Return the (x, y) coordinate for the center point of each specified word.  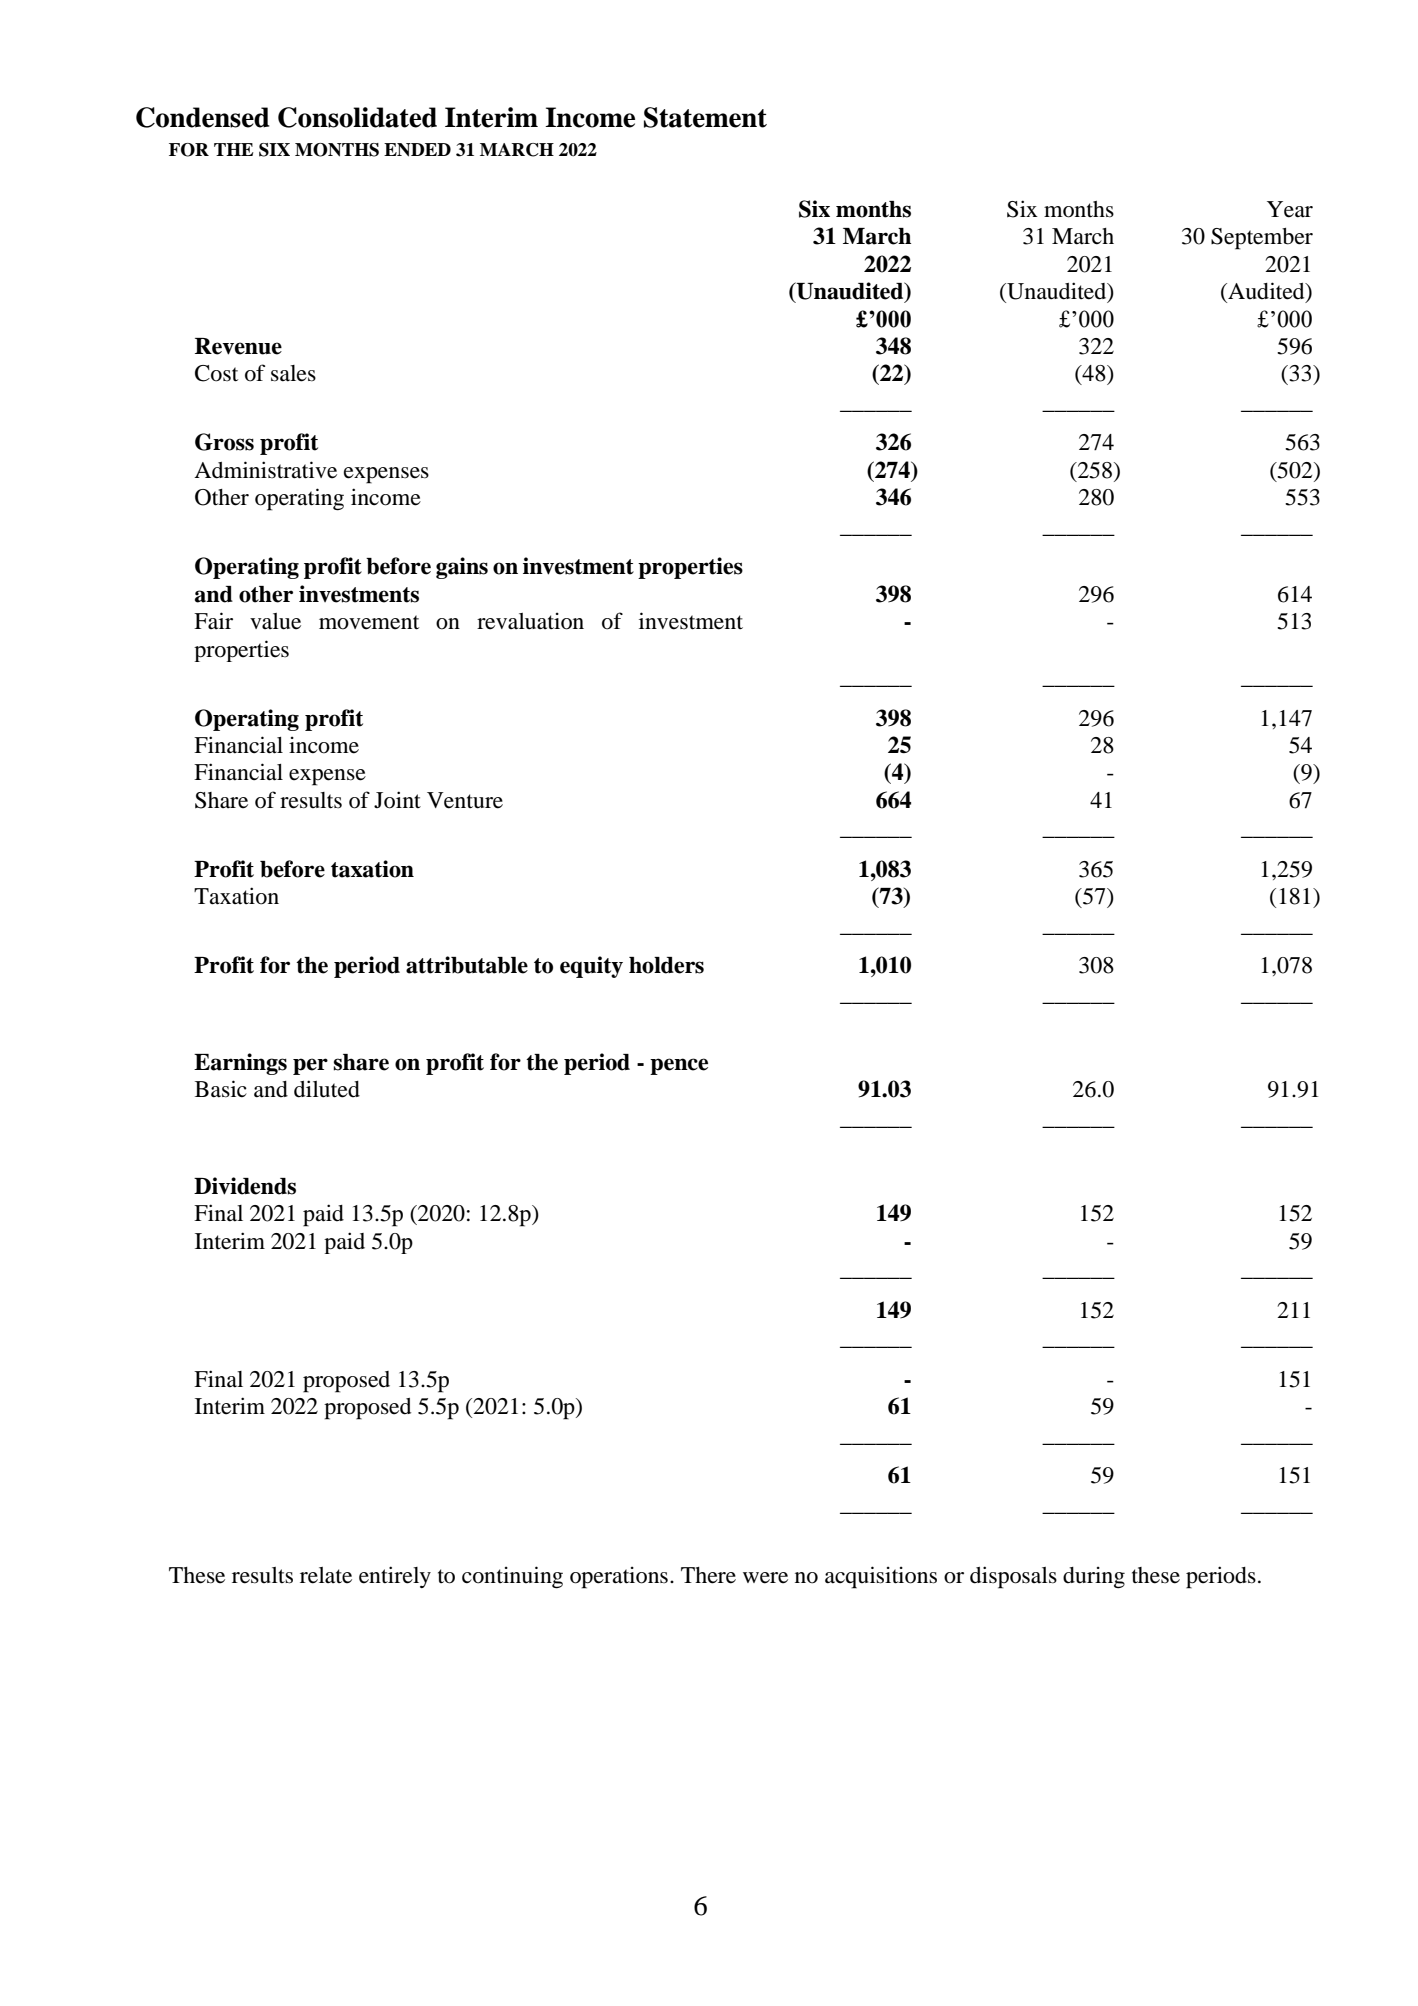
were (765, 1578)
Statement (705, 117)
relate (326, 1575)
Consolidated (357, 117)
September (1262, 239)
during (1094, 1577)
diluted (327, 1089)
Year (1290, 209)
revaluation (530, 621)
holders (666, 965)
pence (679, 1066)
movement (369, 622)
